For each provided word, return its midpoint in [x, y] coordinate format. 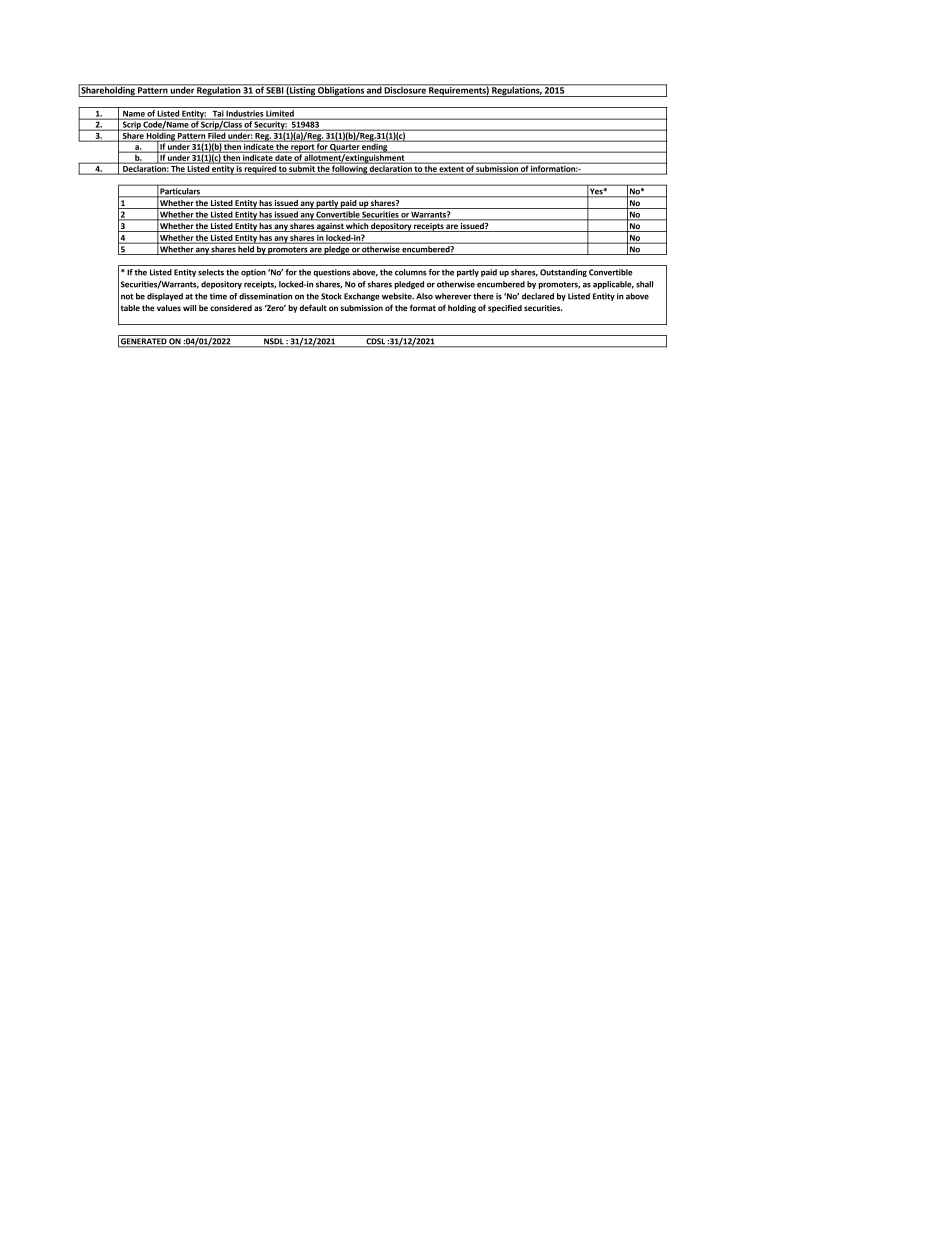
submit [302, 167]
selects [211, 272]
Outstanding [563, 273]
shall [644, 284]
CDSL [375, 342]
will [189, 308]
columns [410, 272]
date [284, 156]
